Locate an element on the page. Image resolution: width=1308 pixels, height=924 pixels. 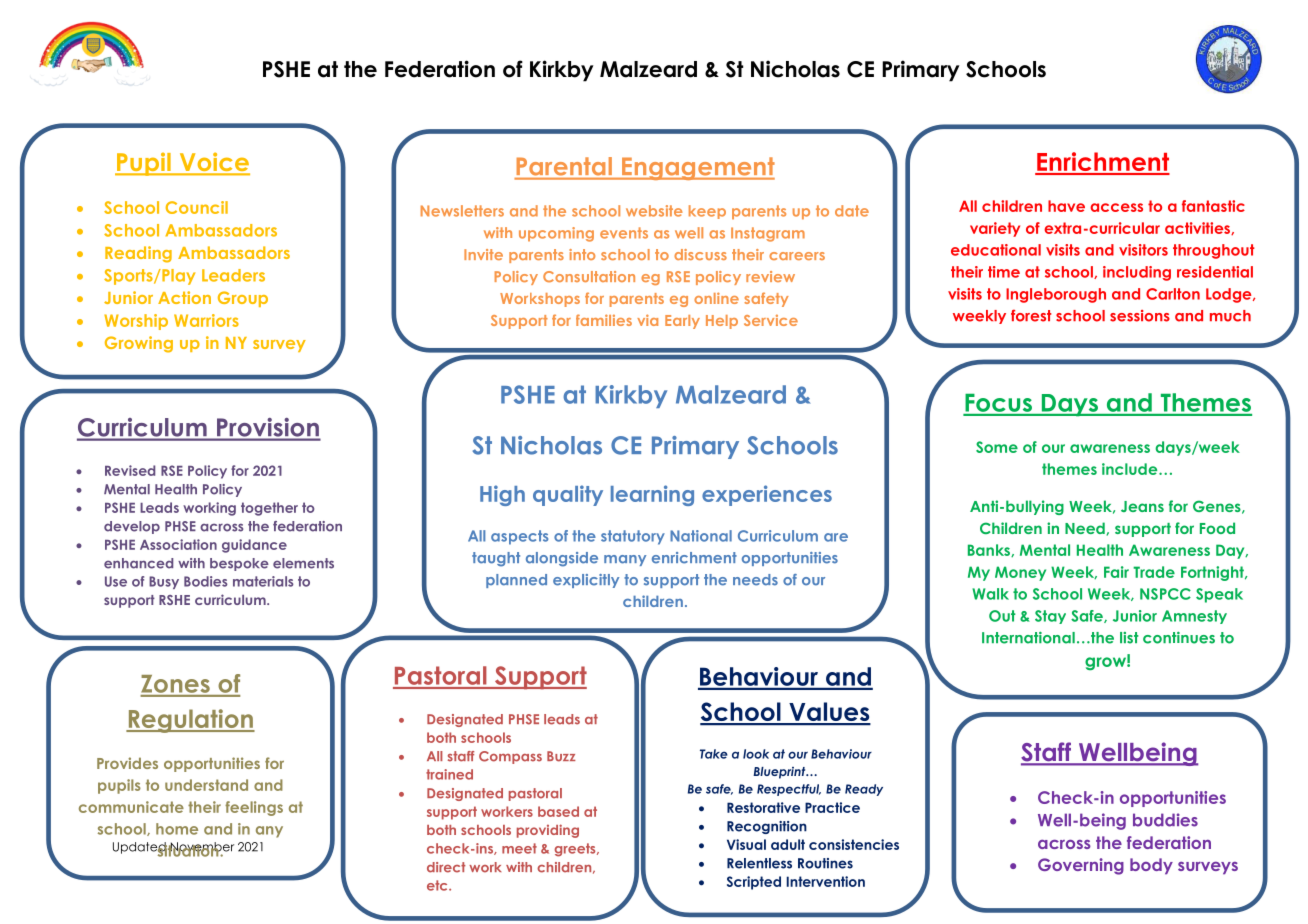
Regulation is located at coordinates (190, 721).
